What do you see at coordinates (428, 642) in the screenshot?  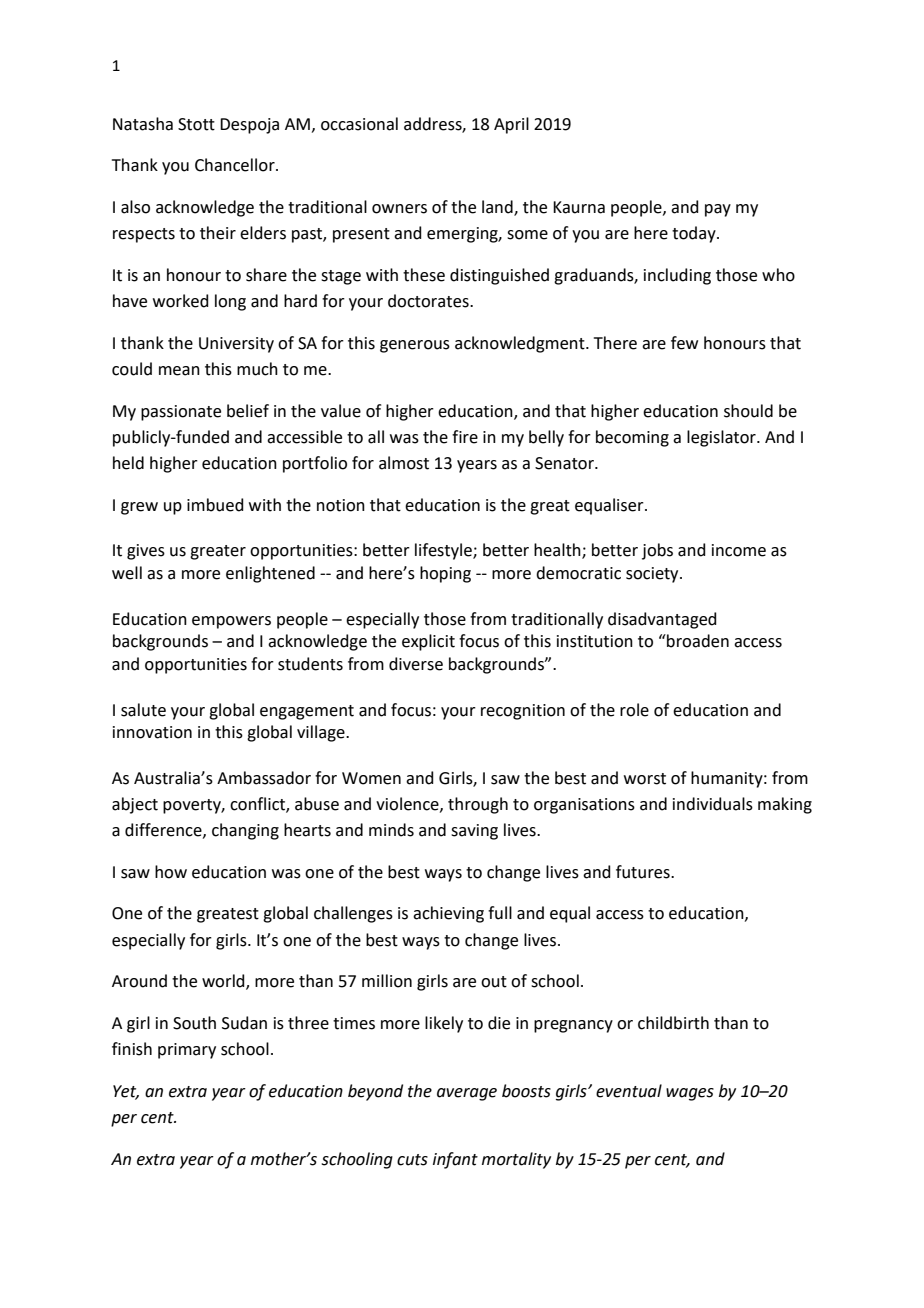 I see `explicit` at bounding box center [428, 642].
